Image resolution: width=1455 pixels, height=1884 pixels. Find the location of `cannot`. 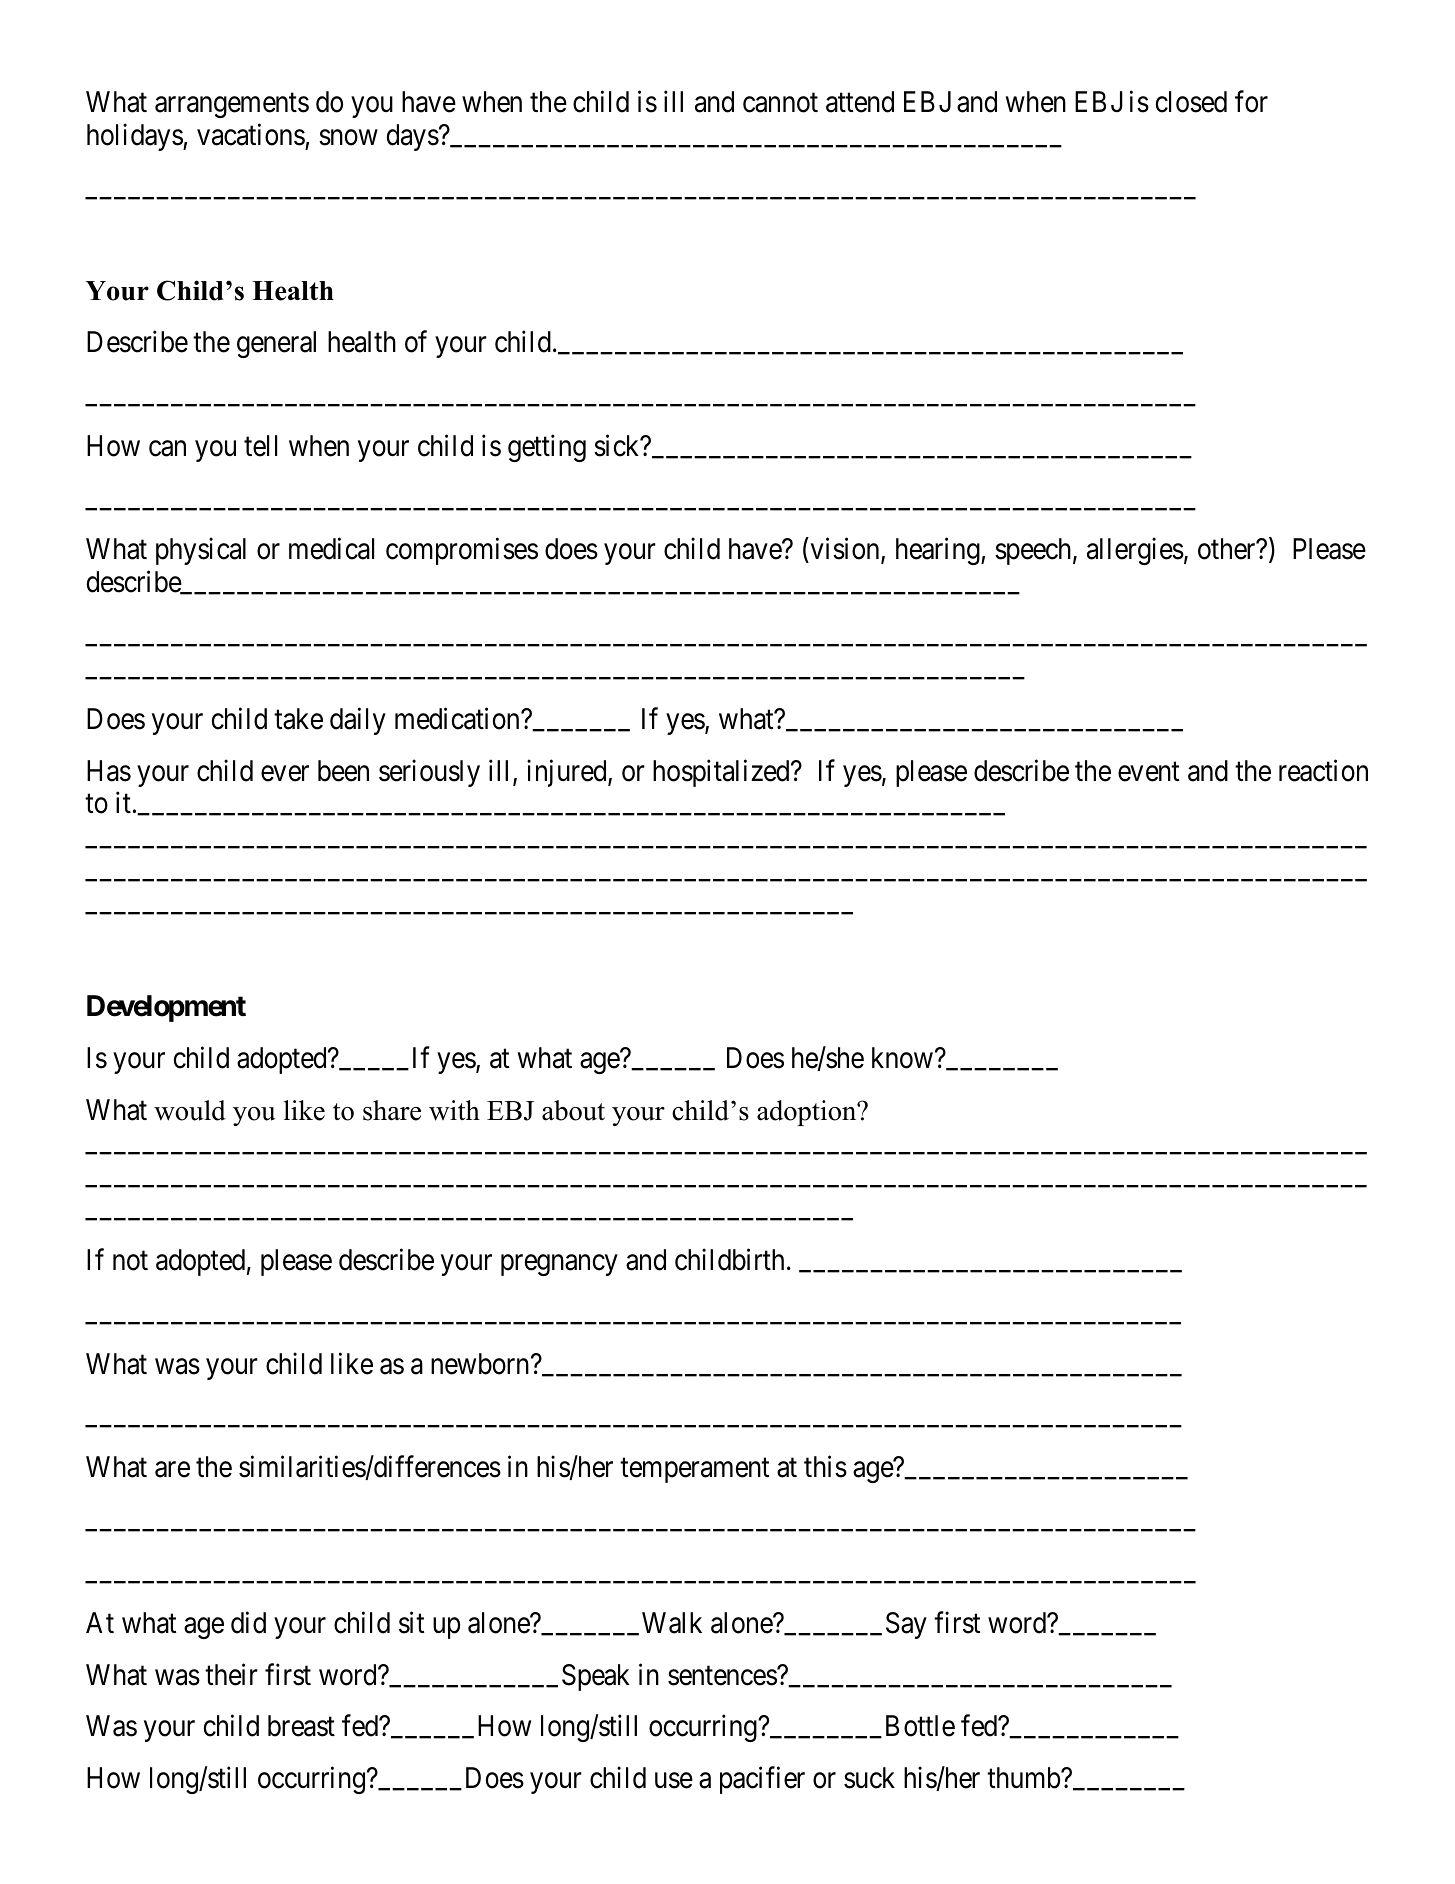

cannot is located at coordinates (780, 103).
